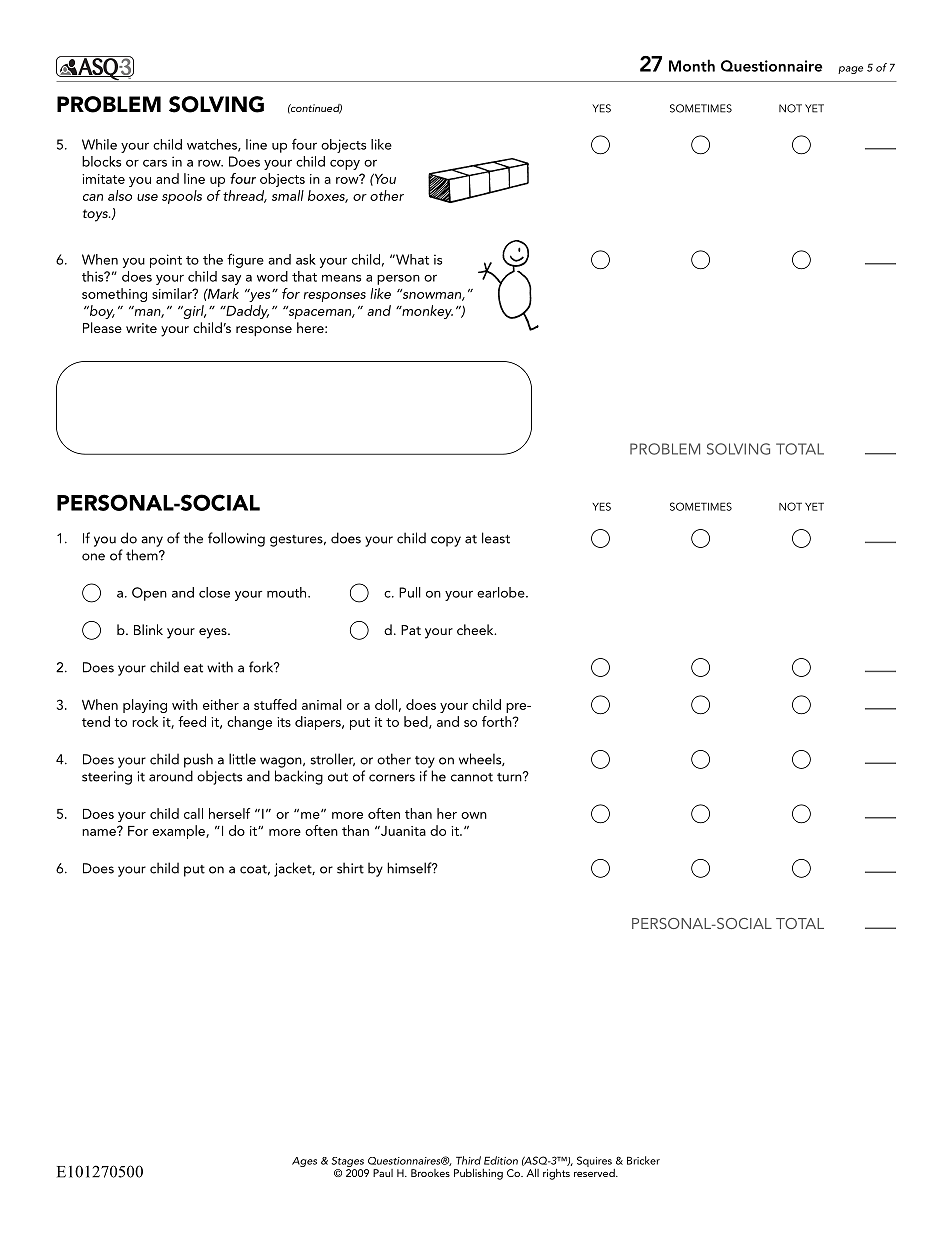  Describe the element at coordinates (141, 328) in the screenshot. I see `write` at that location.
